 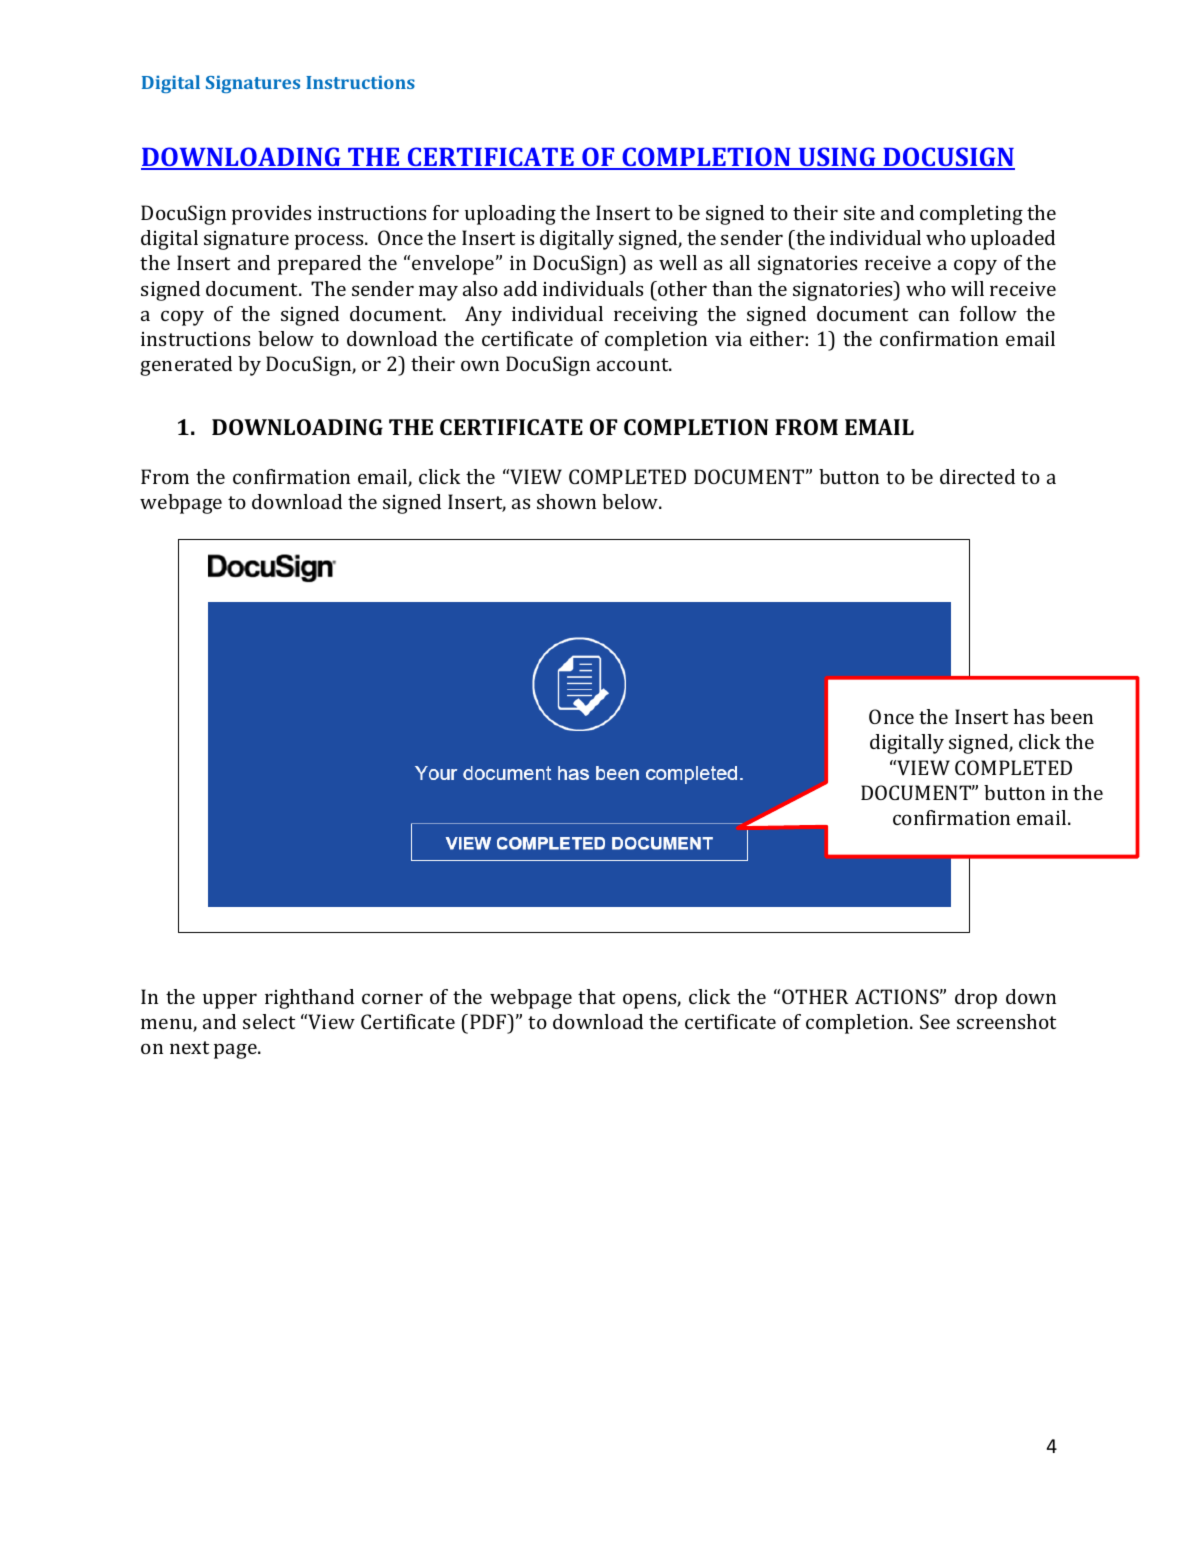 I want to click on shown, so click(x=566, y=501).
